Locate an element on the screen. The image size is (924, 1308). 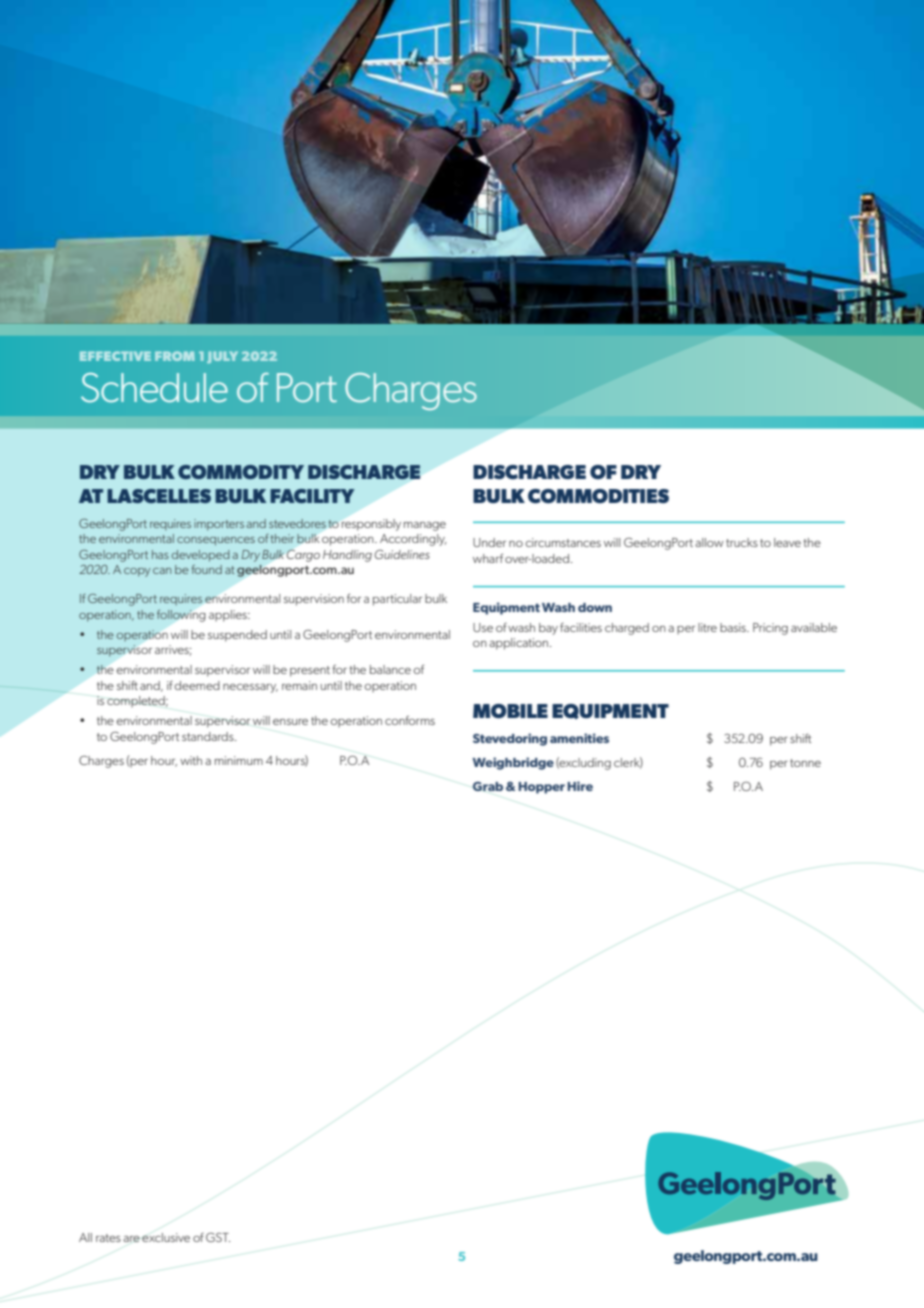
Schedule is located at coordinates (154, 388).
